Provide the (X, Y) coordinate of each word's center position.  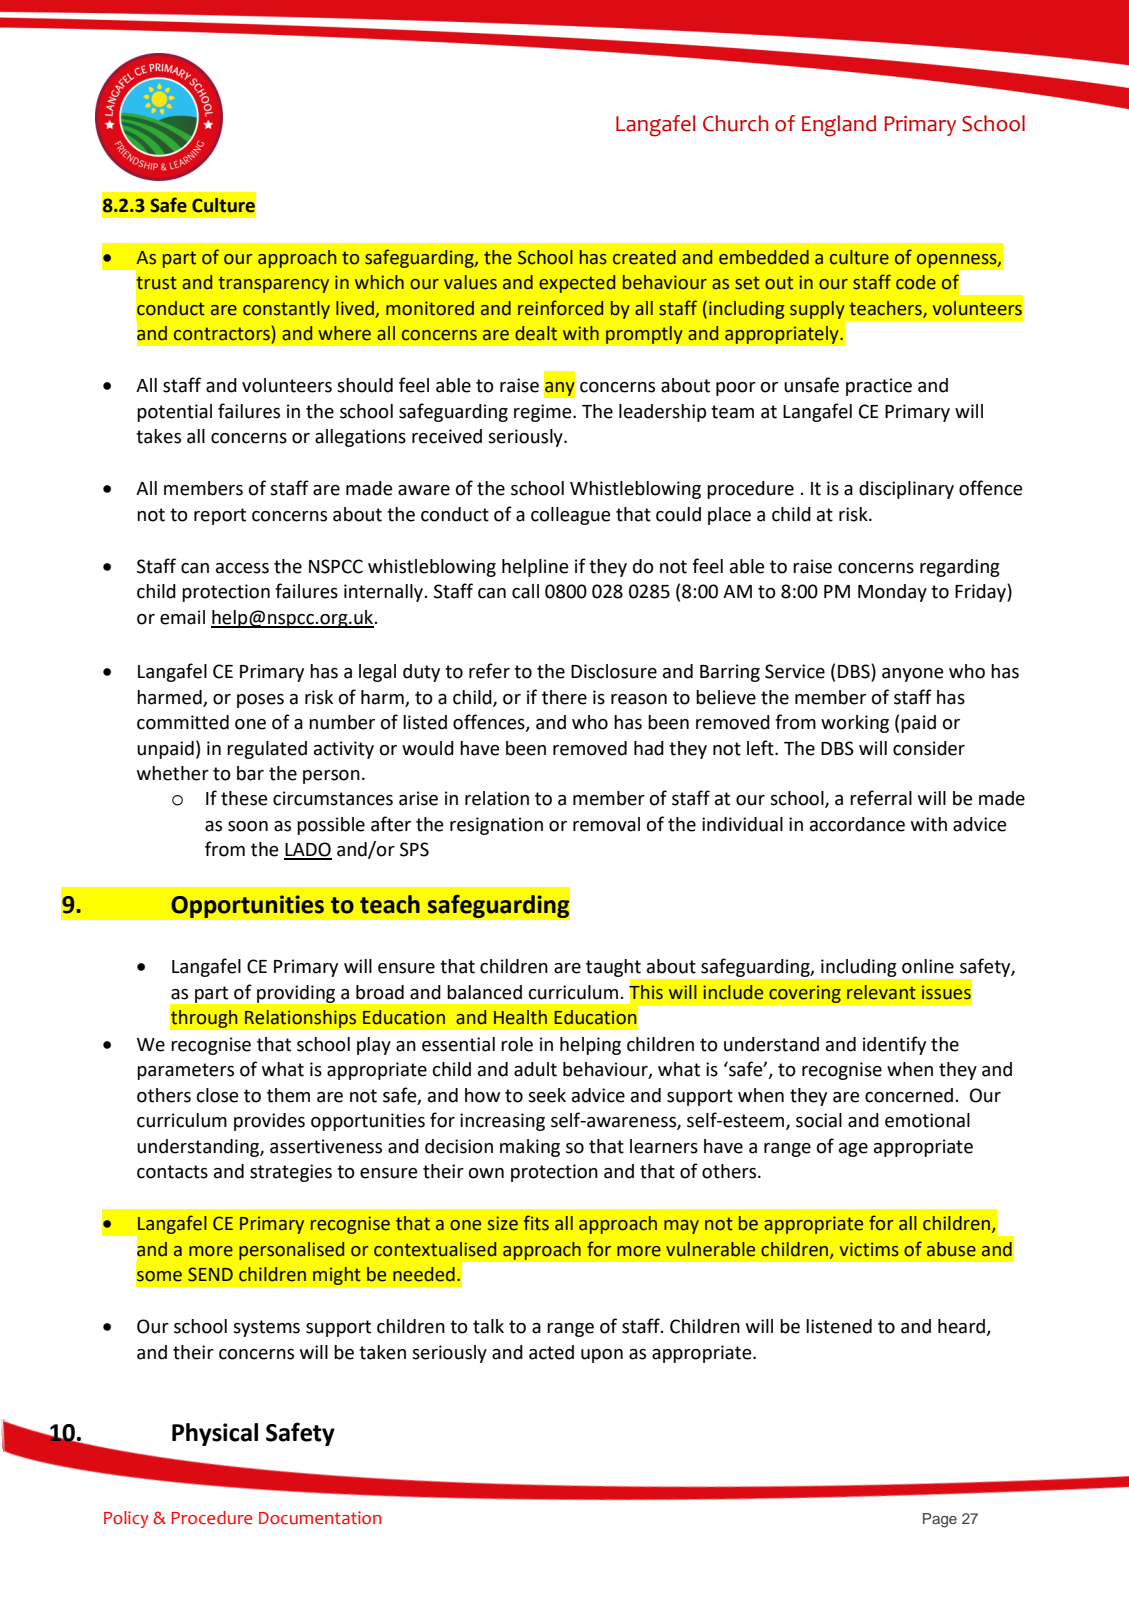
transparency (274, 284)
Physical (215, 1434)
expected (577, 284)
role (517, 1044)
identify (894, 1045)
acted (551, 1352)
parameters (185, 1071)
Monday (892, 593)
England (839, 126)
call (525, 591)
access (242, 568)
